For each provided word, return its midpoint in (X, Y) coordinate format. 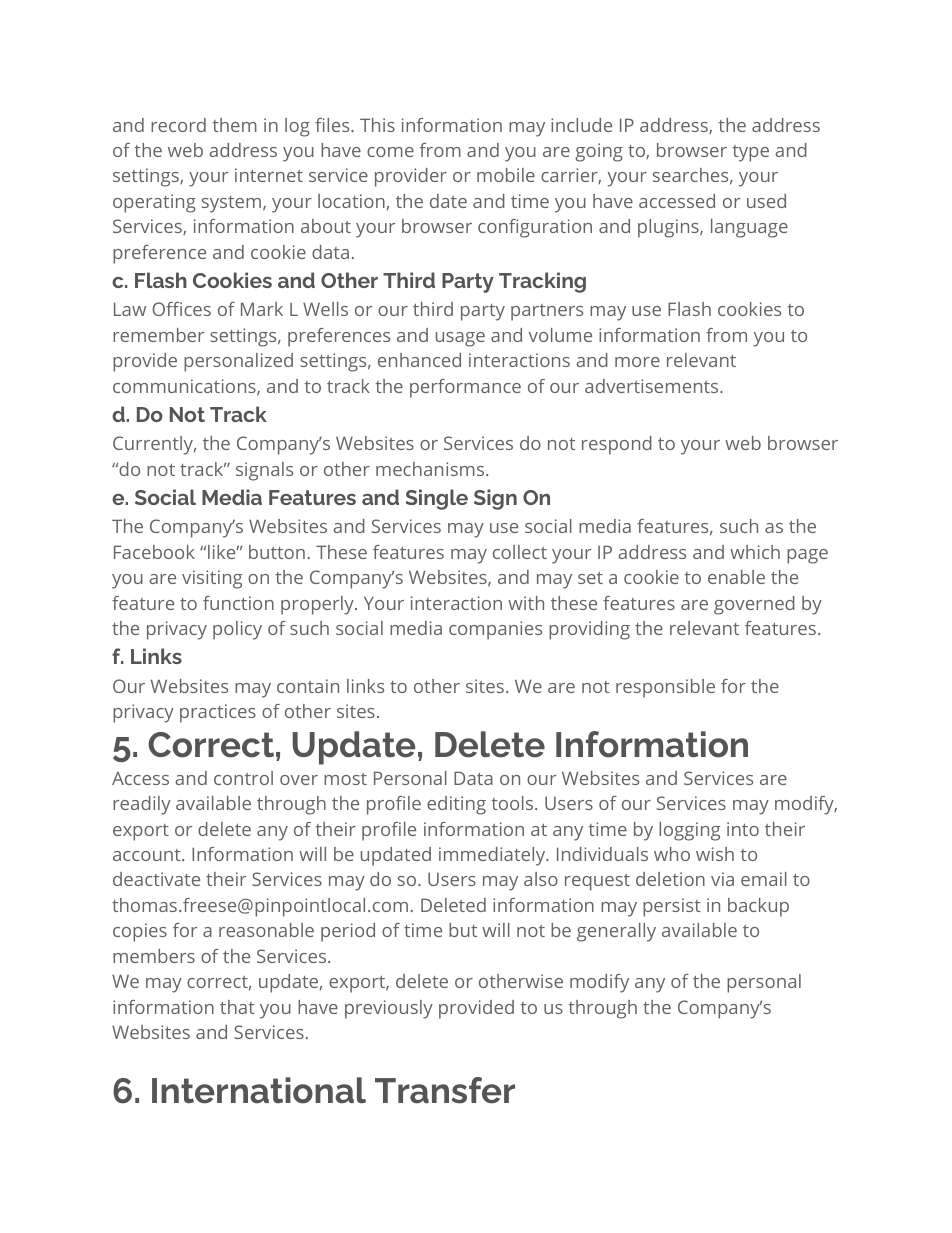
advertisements (653, 386)
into (743, 829)
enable (736, 577)
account (148, 855)
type (751, 153)
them (235, 125)
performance (465, 388)
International (259, 1090)
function (238, 603)
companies (495, 630)
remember (158, 335)
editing (456, 805)
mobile (506, 175)
